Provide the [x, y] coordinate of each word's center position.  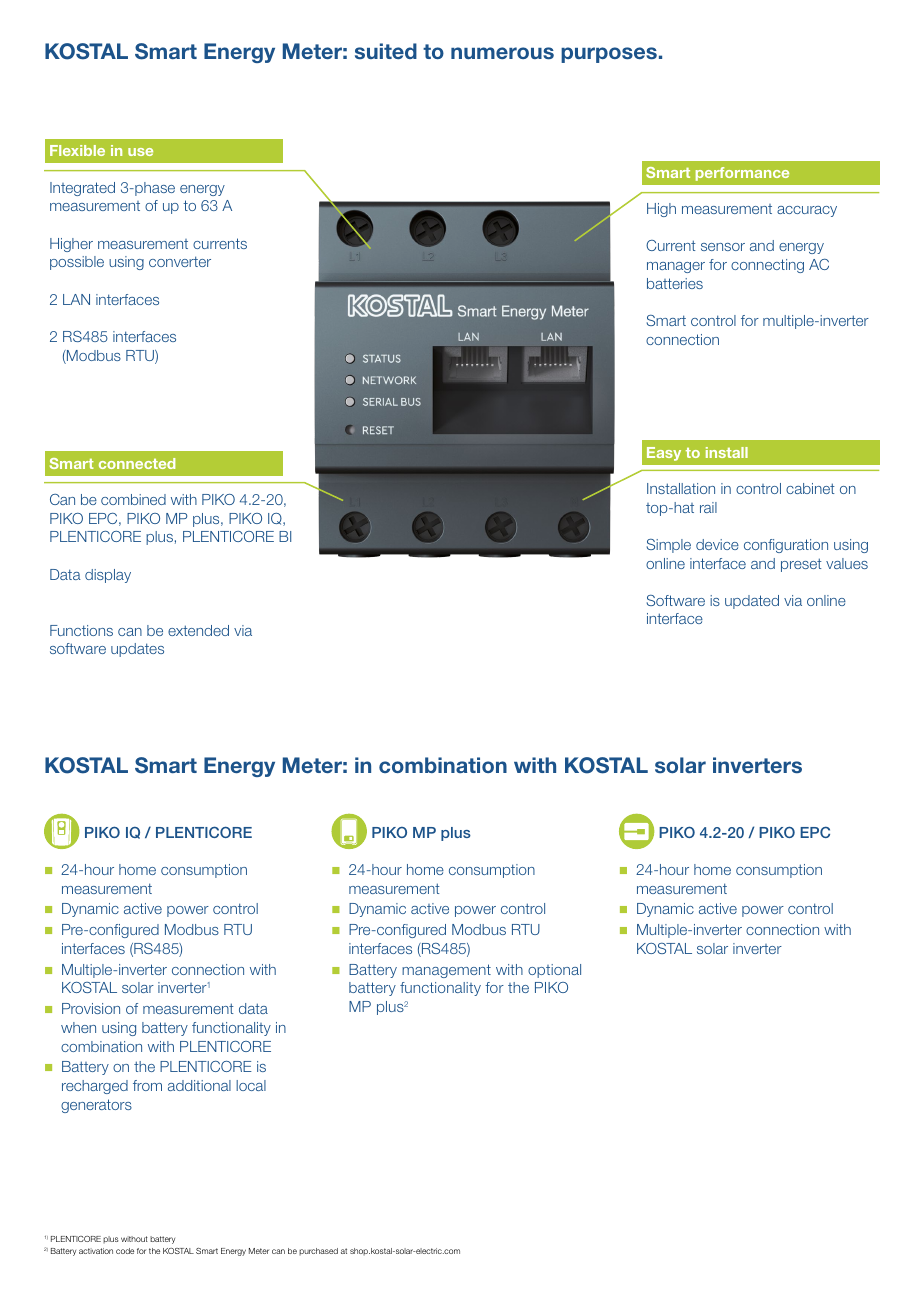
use [140, 152]
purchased [318, 1251]
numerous [502, 53]
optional [554, 971]
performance [742, 174]
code [125, 1251]
